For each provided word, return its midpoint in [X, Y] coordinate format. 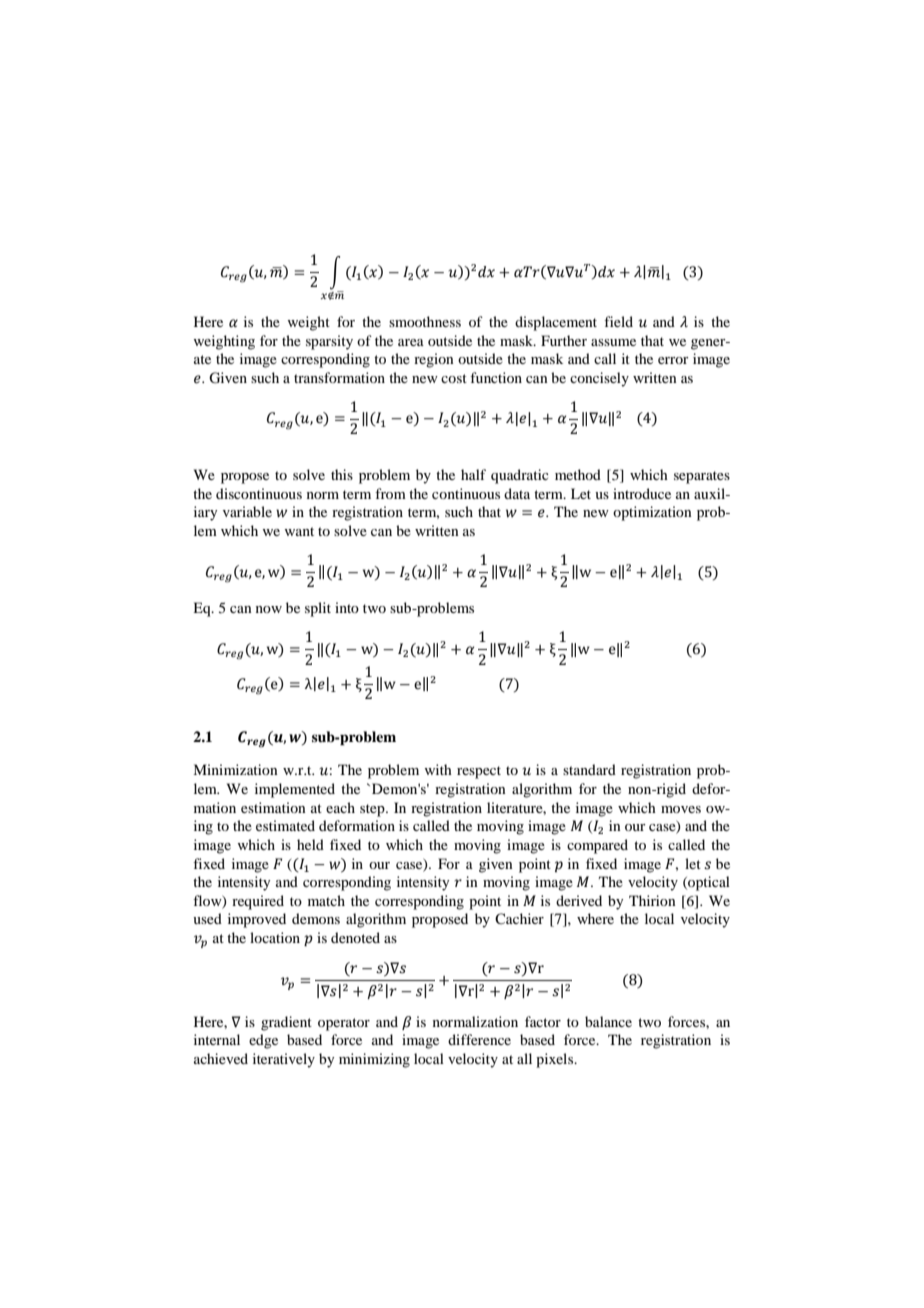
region [434, 360]
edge [263, 1041]
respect [479, 772]
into [347, 607]
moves [681, 809]
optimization [652, 513]
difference [479, 1039]
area [411, 342]
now [269, 609]
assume [613, 342]
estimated [285, 825]
